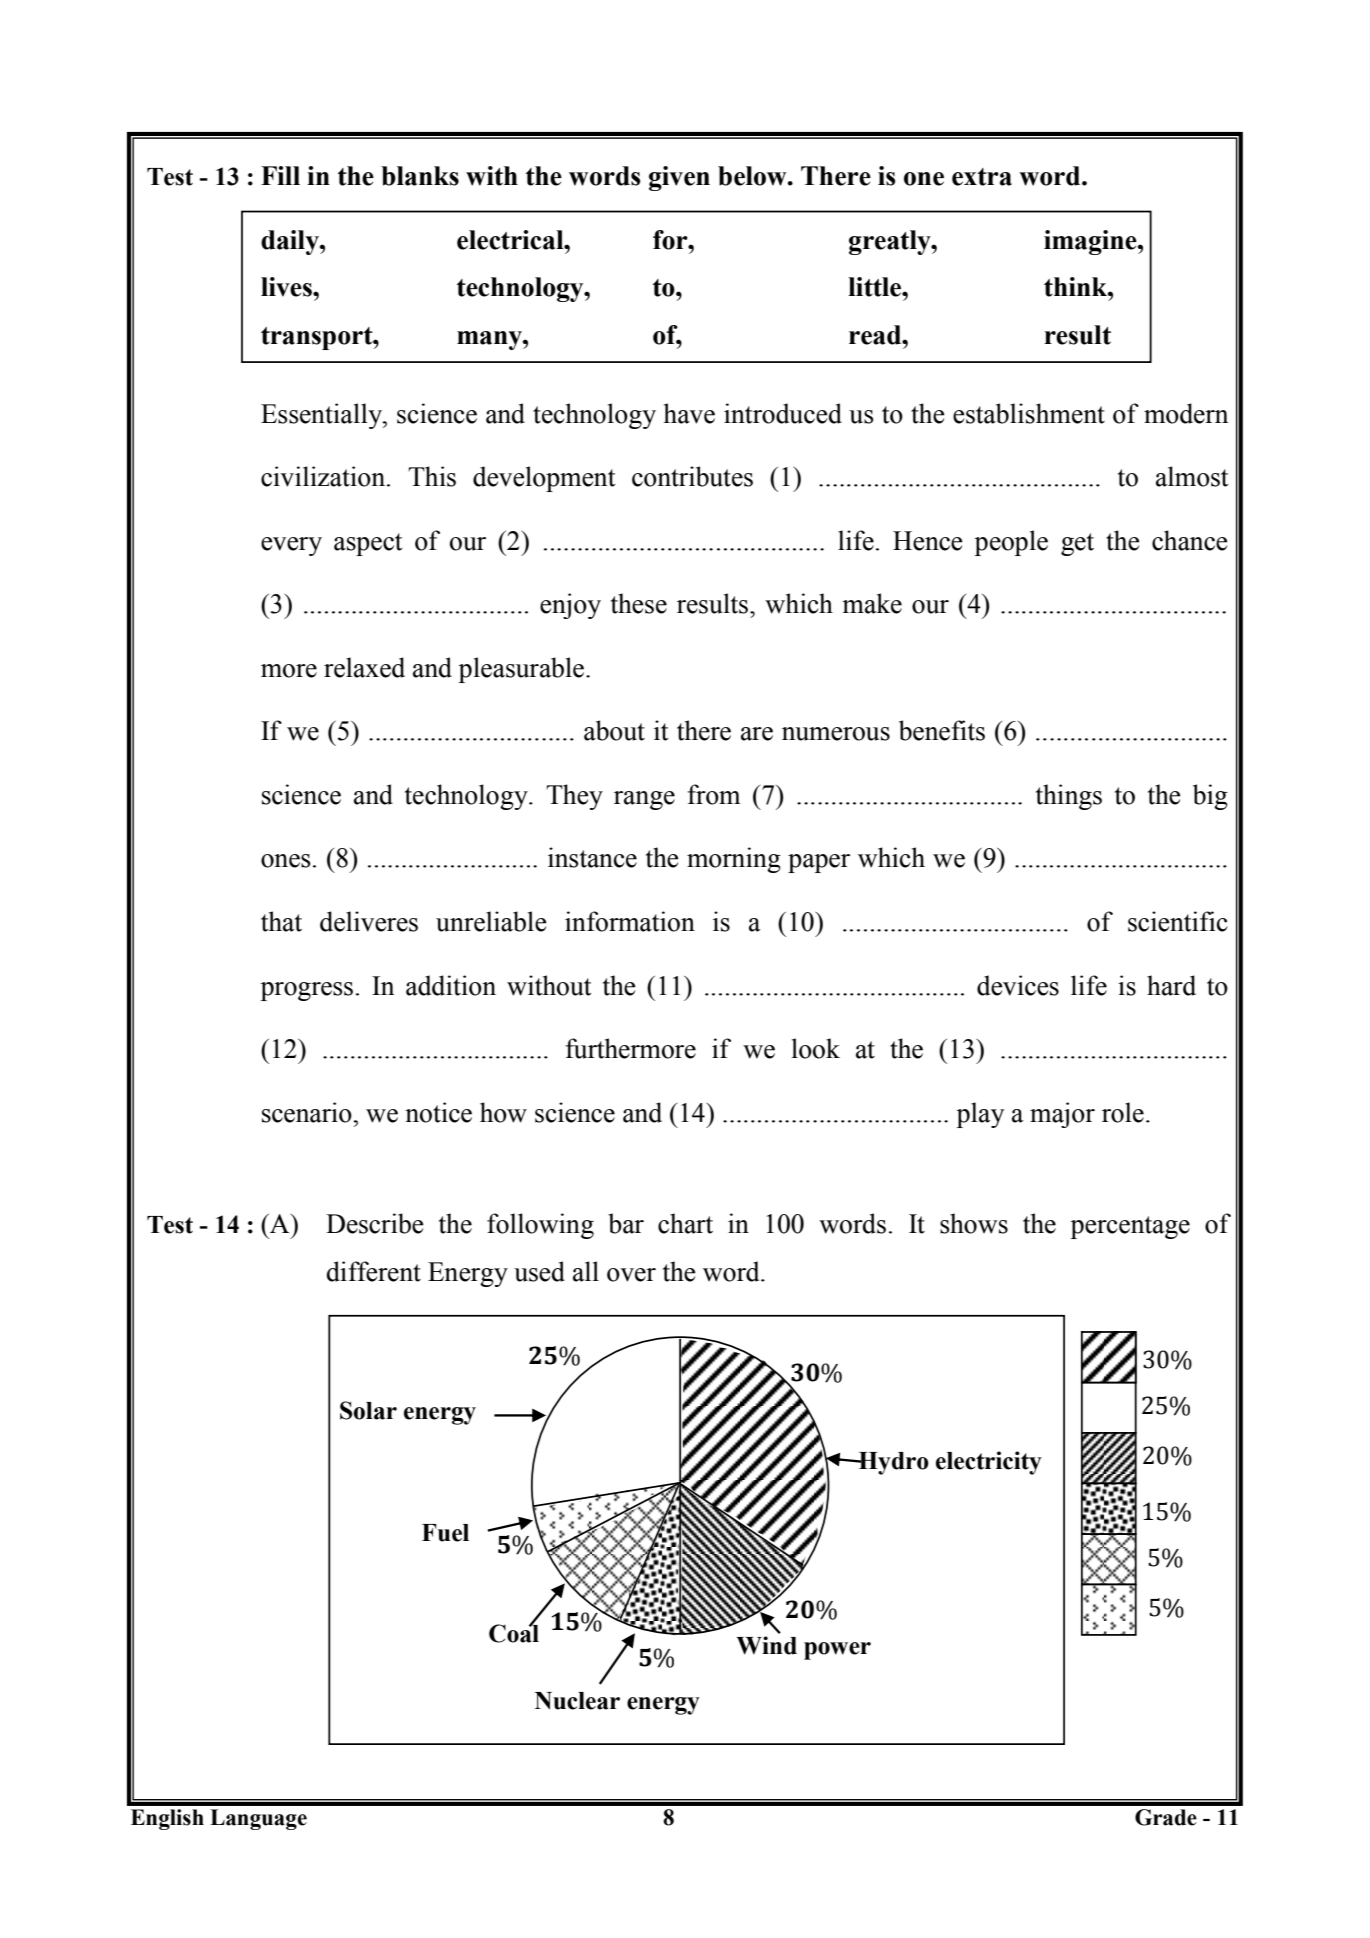  Describe the element at coordinates (577, 1701) in the screenshot. I see `Nuclear` at that location.
